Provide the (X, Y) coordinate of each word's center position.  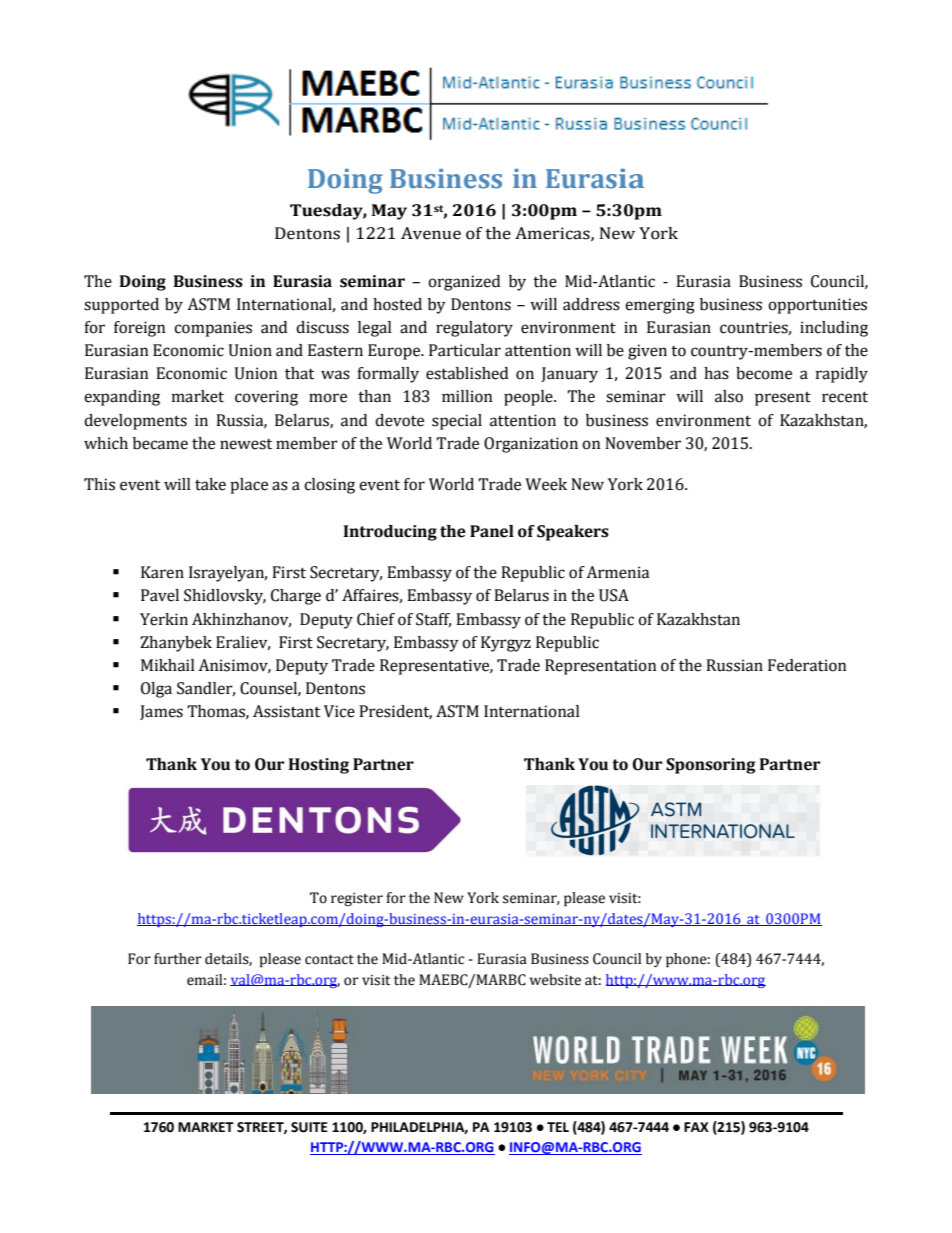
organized (464, 283)
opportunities (817, 306)
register (357, 899)
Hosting (319, 766)
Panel (492, 531)
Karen (162, 572)
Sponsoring (711, 766)
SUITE (309, 1127)
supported (121, 306)
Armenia (617, 572)
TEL (558, 1127)
